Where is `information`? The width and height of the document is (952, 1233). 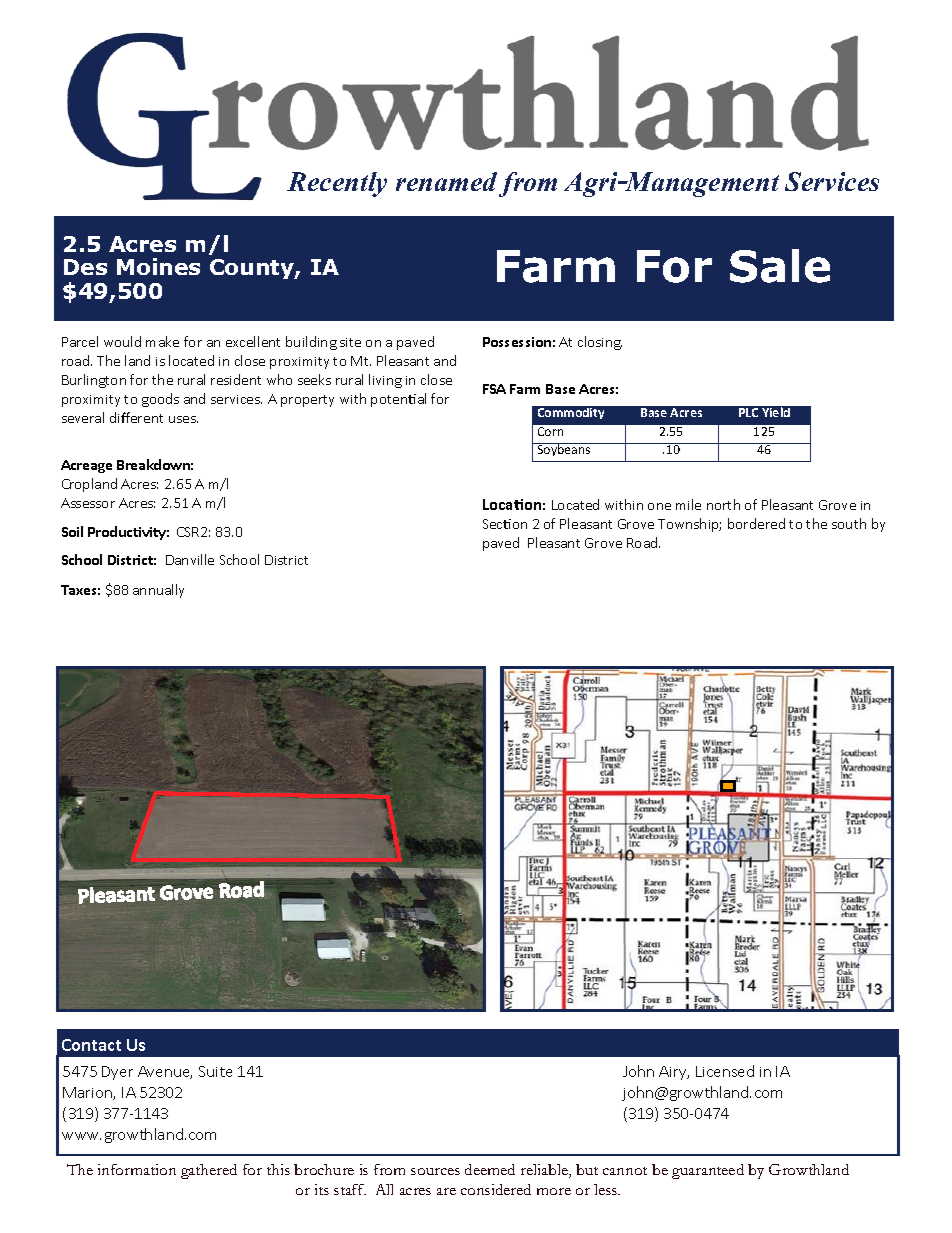
information is located at coordinates (137, 1169).
